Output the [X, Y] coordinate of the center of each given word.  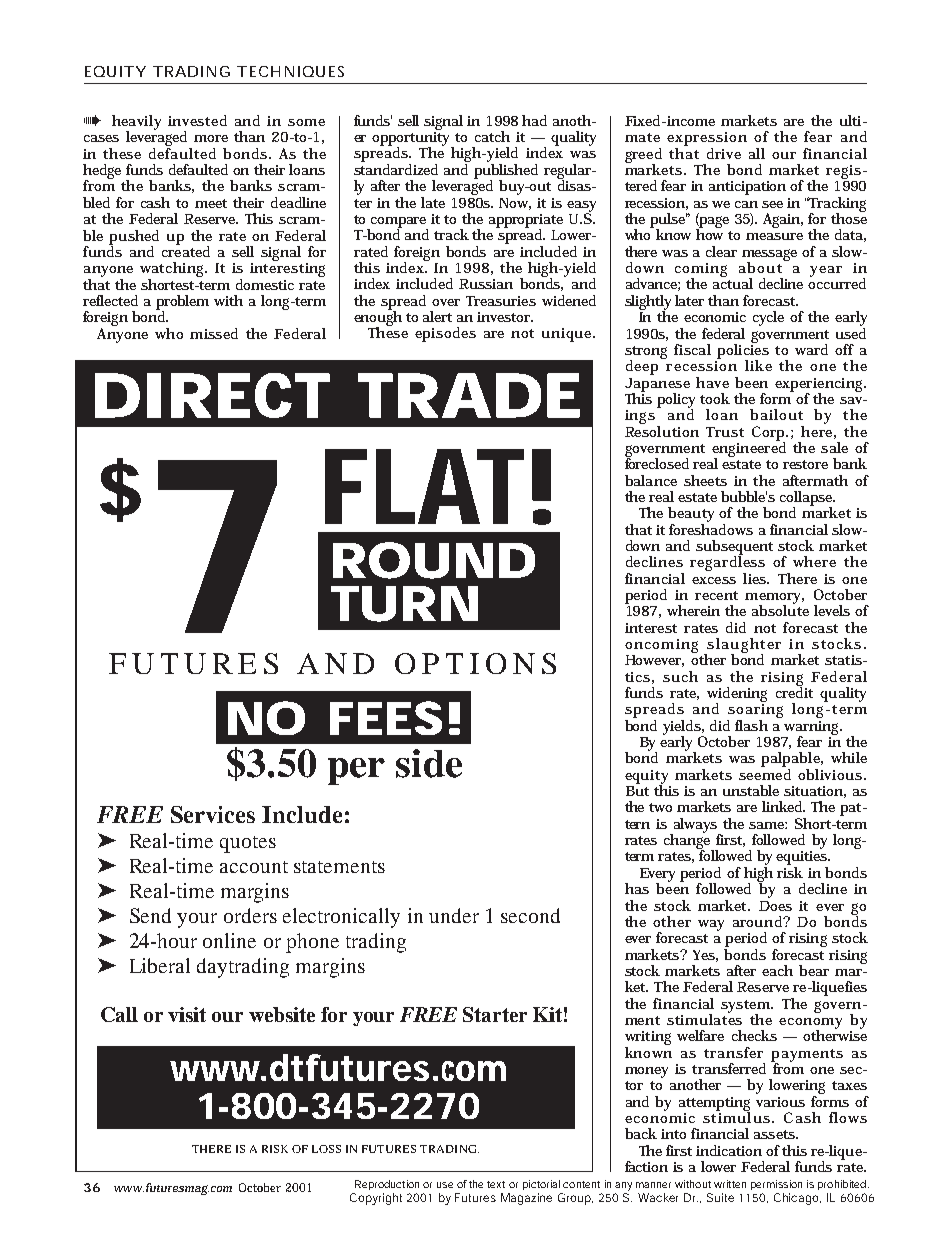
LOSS [326, 1149]
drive [724, 153]
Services [213, 814]
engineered [749, 449]
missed [214, 333]
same [768, 825]
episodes [445, 334]
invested [197, 120]
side [429, 763]
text [496, 1184]
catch [492, 136]
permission [776, 1185]
